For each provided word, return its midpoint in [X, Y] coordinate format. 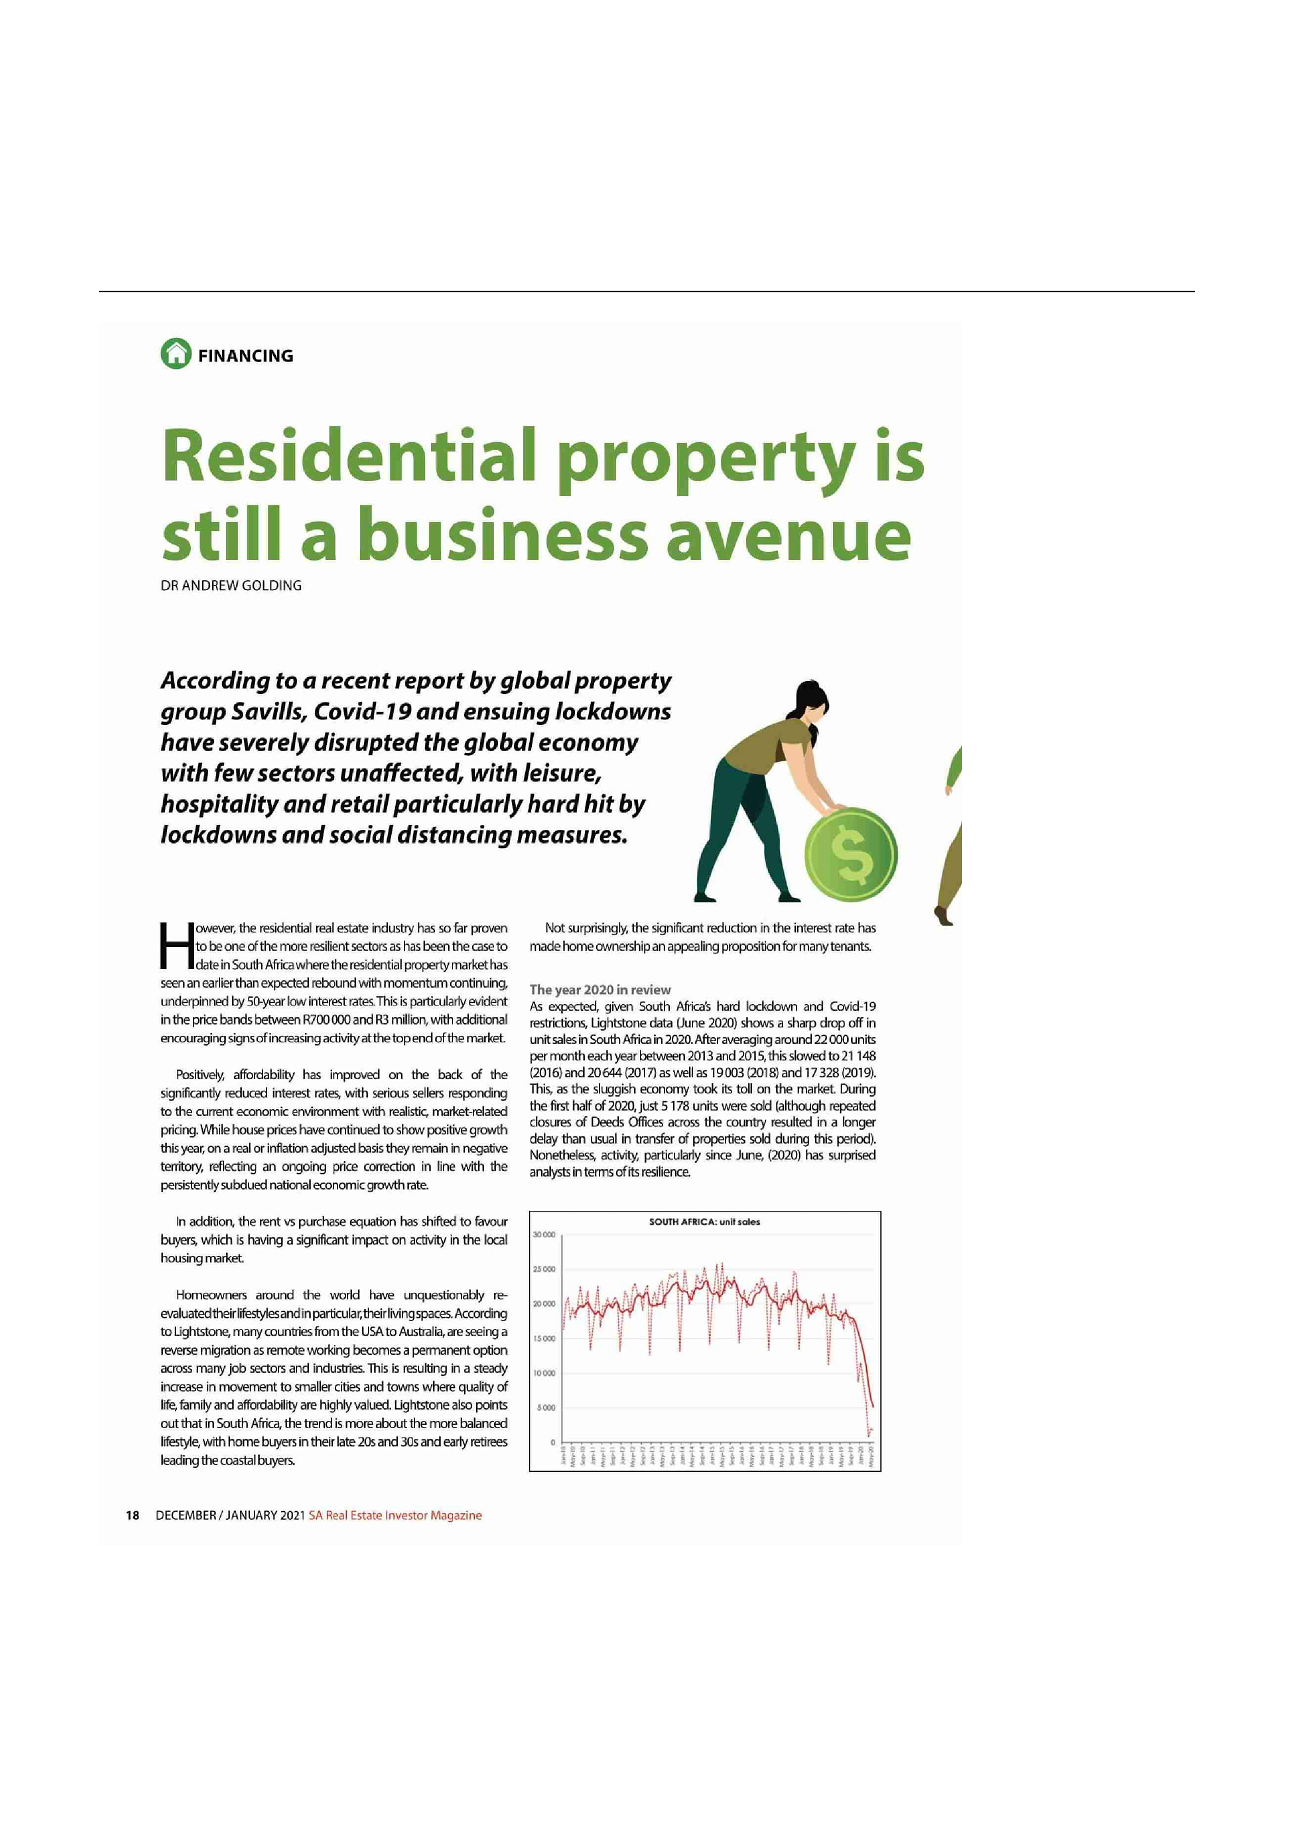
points [492, 1406]
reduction [732, 927]
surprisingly [598, 928]
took [705, 1088]
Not [555, 927]
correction [389, 1166]
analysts [550, 1173]
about [391, 1423]
